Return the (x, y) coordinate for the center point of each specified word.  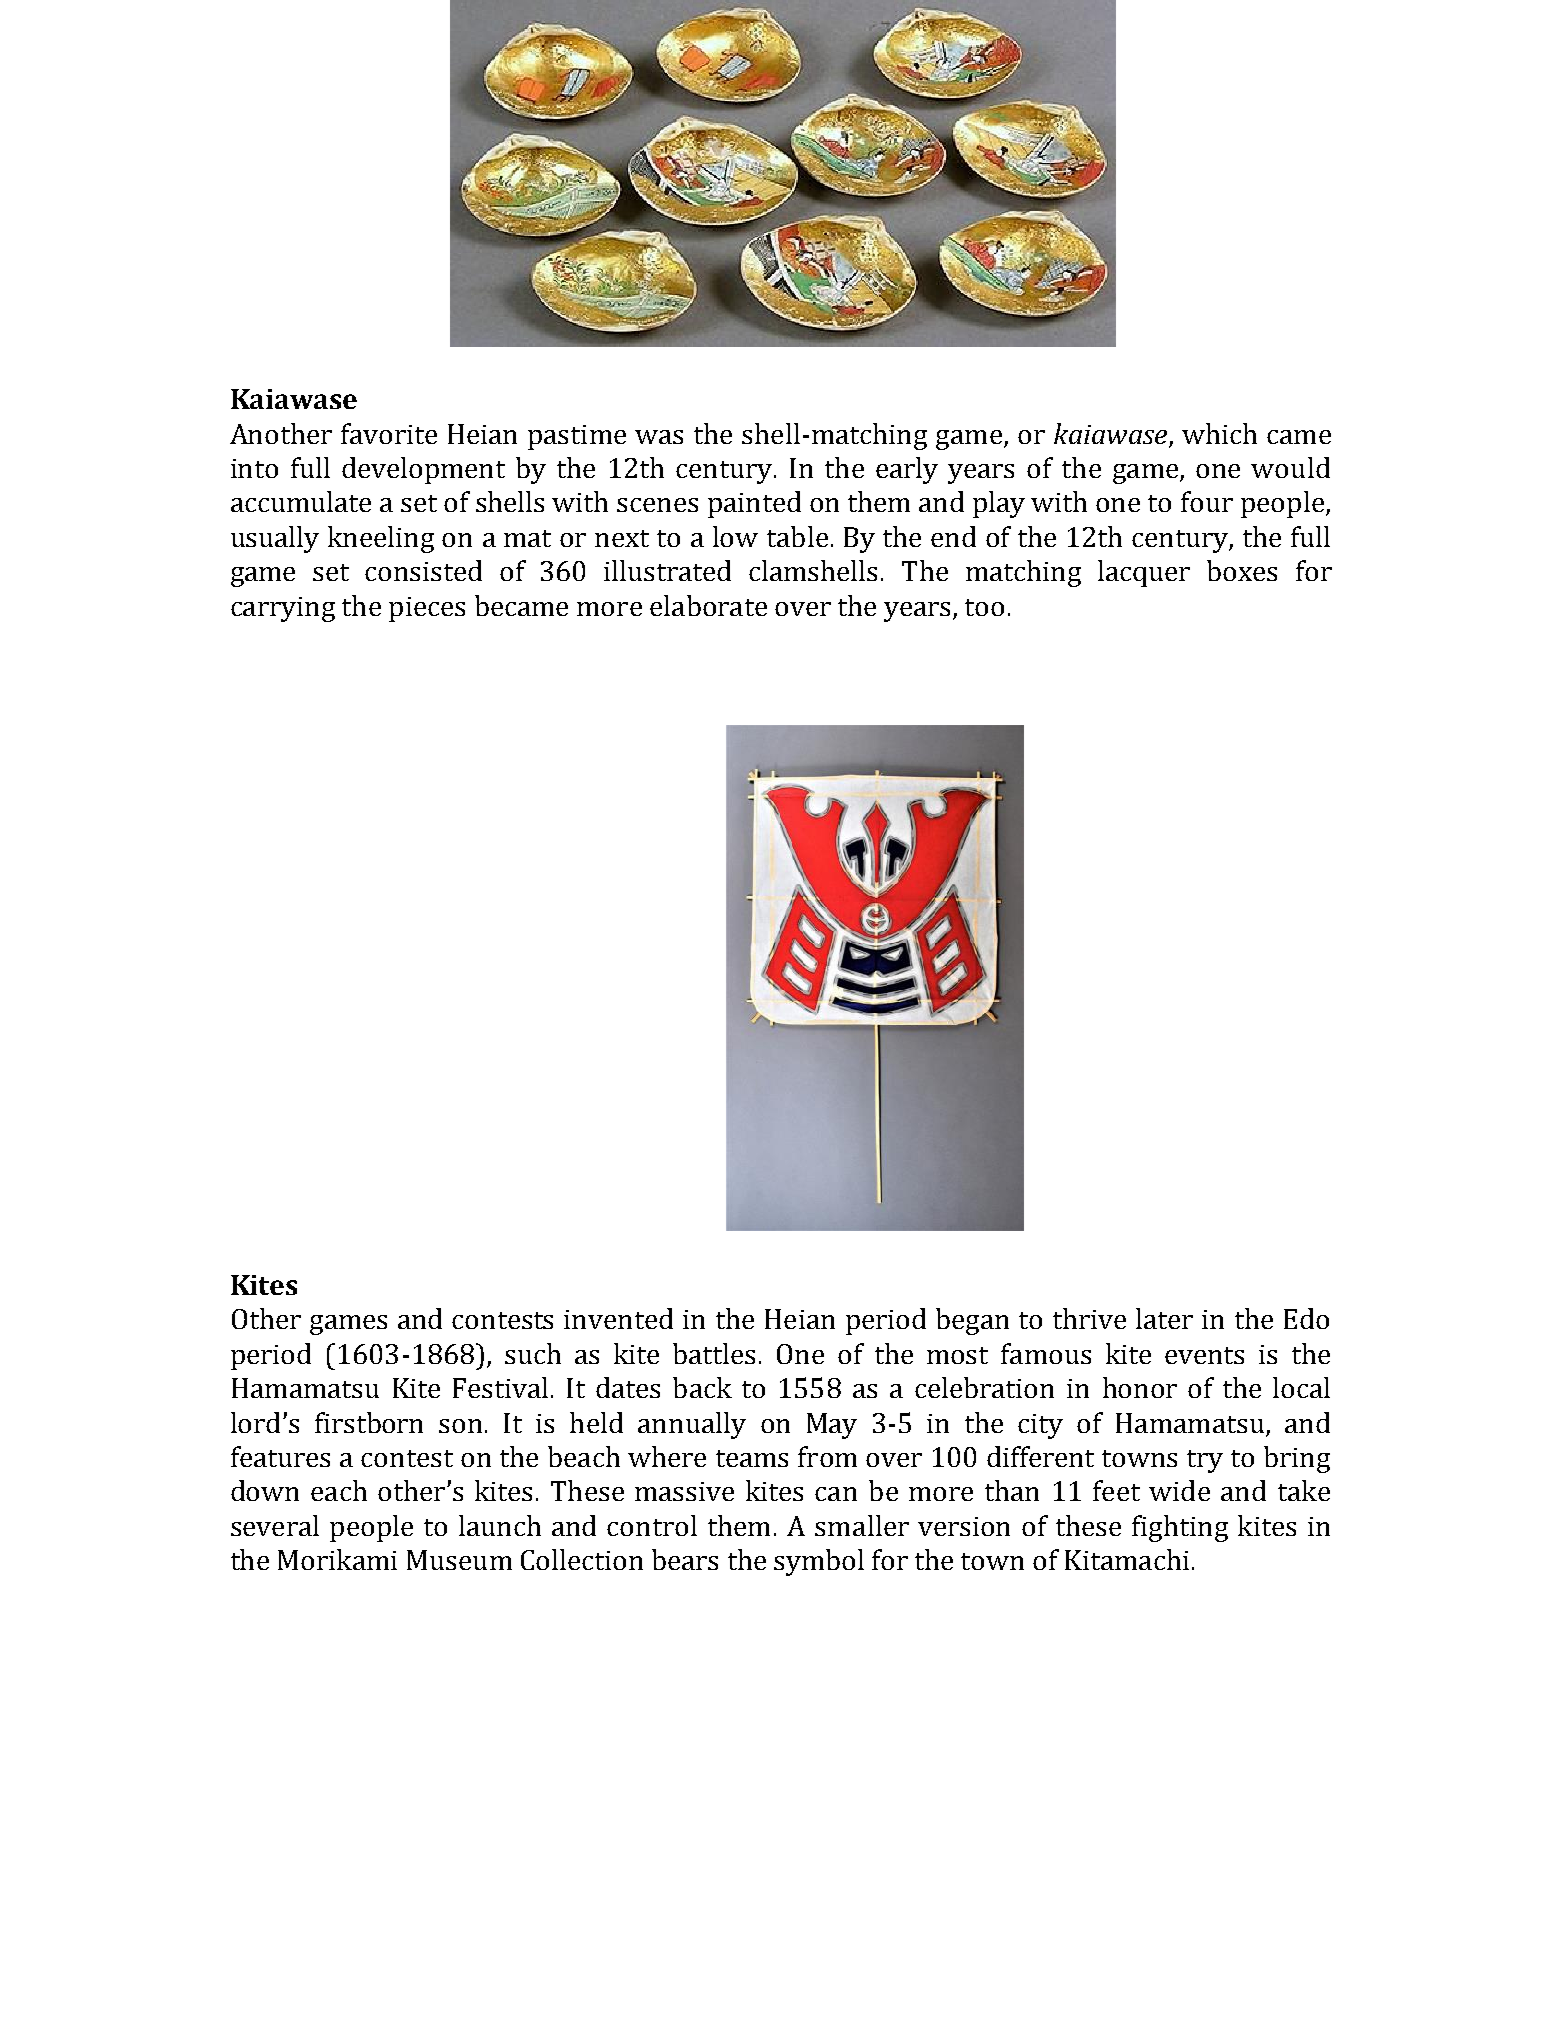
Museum (459, 1560)
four (1207, 501)
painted (754, 504)
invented (618, 1318)
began (972, 1321)
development (423, 470)
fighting (1180, 1528)
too (984, 607)
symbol (819, 1562)
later (1164, 1318)
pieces (427, 609)
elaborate (708, 605)
